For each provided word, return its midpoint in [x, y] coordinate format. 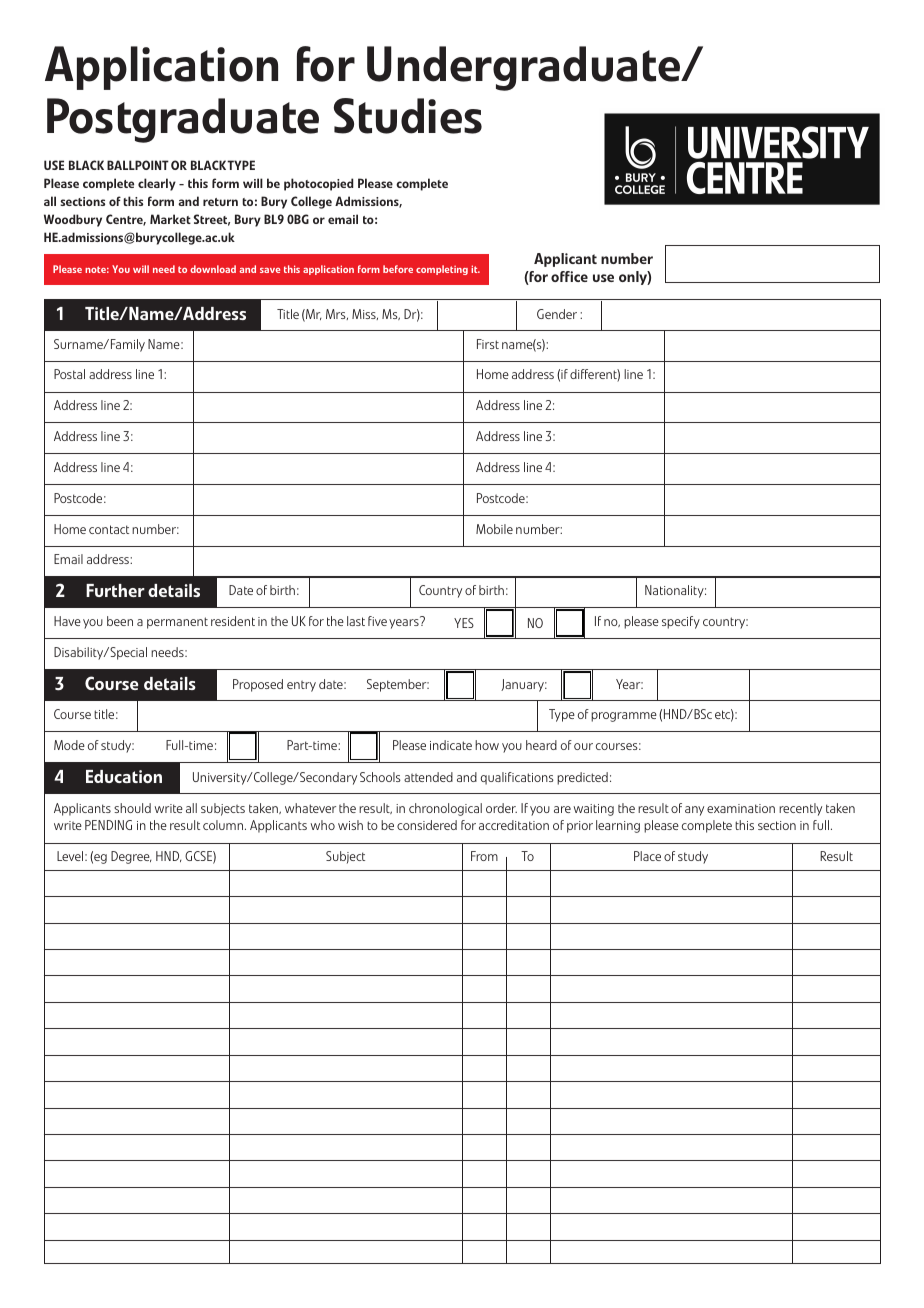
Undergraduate [525, 68]
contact [109, 529]
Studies [408, 116]
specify [681, 622]
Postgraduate [183, 120]
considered [427, 825]
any [694, 811]
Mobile [494, 529]
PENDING [108, 825]
